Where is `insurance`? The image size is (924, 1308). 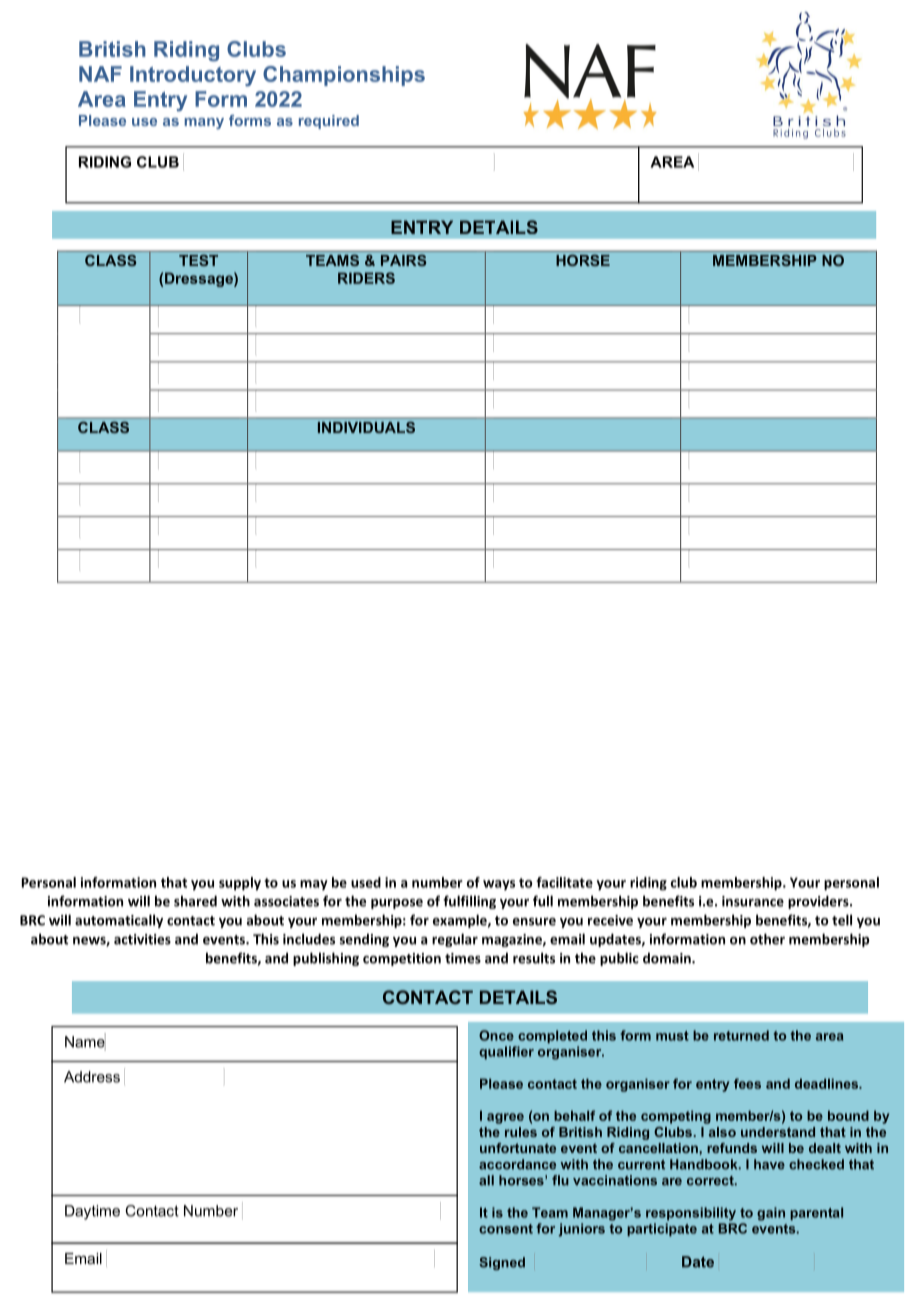 insurance is located at coordinates (753, 901).
